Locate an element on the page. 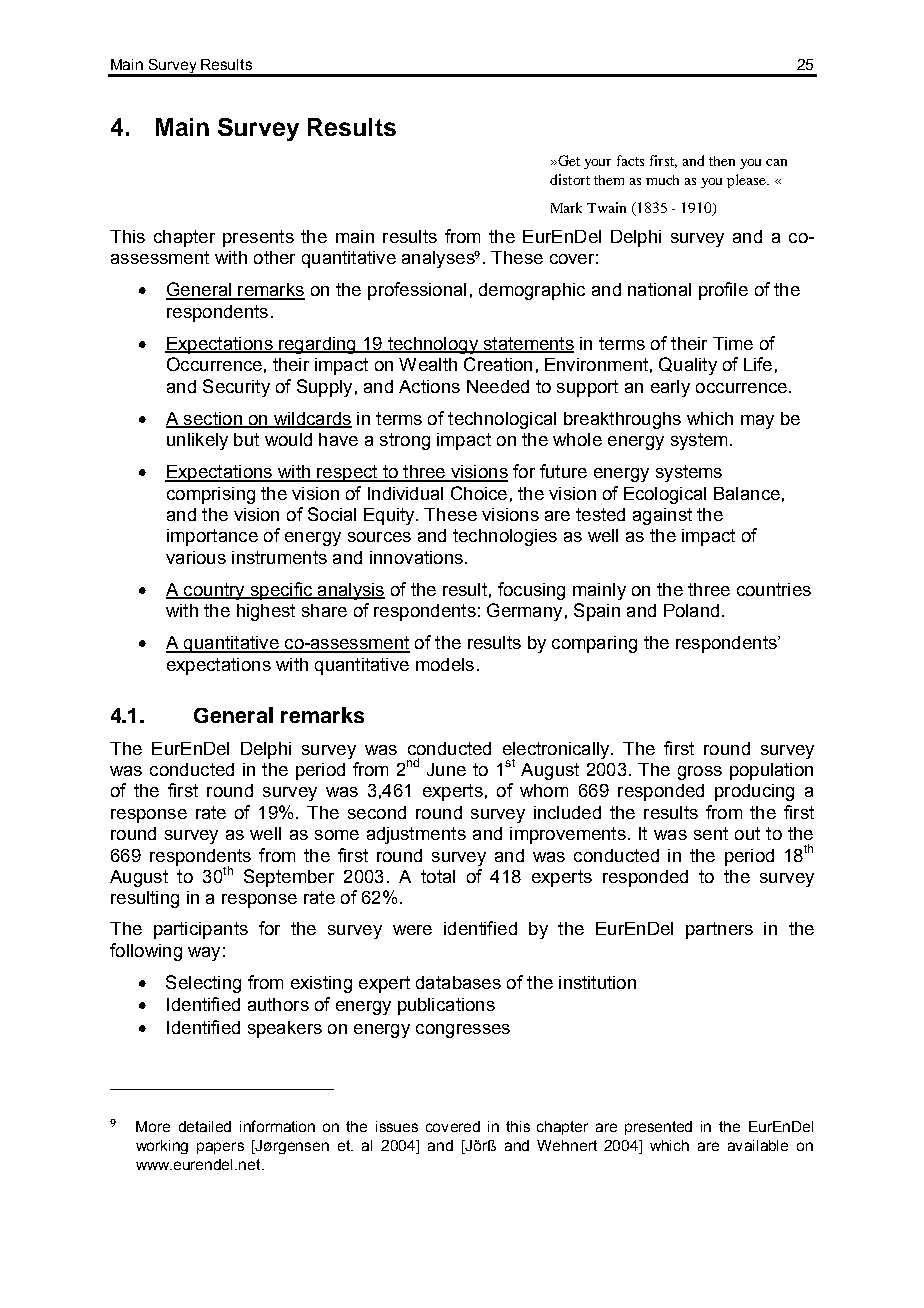 The image size is (924, 1308). highest is located at coordinates (266, 612).
